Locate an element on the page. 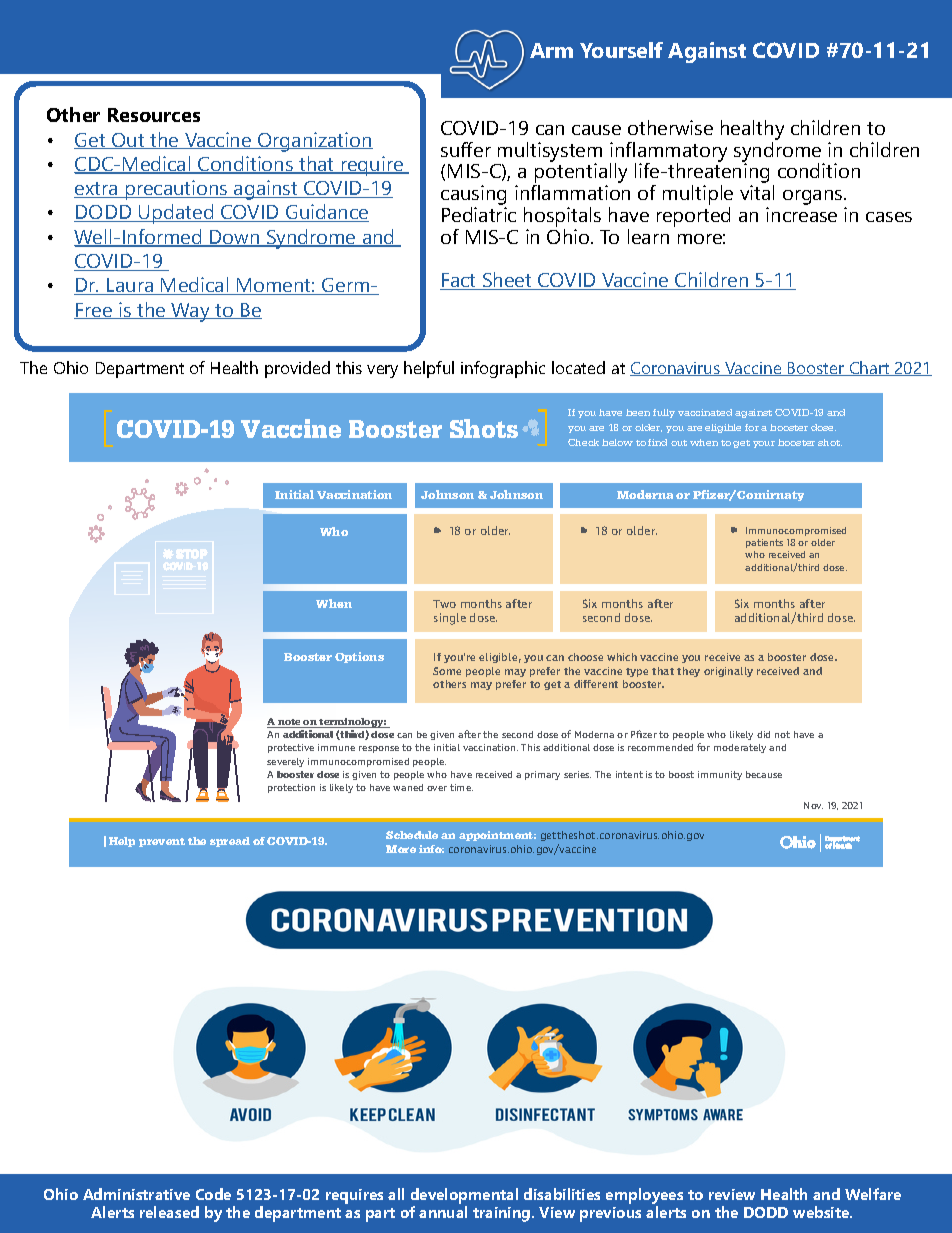 This image has height=1233, width=952. prevent is located at coordinates (162, 842).
